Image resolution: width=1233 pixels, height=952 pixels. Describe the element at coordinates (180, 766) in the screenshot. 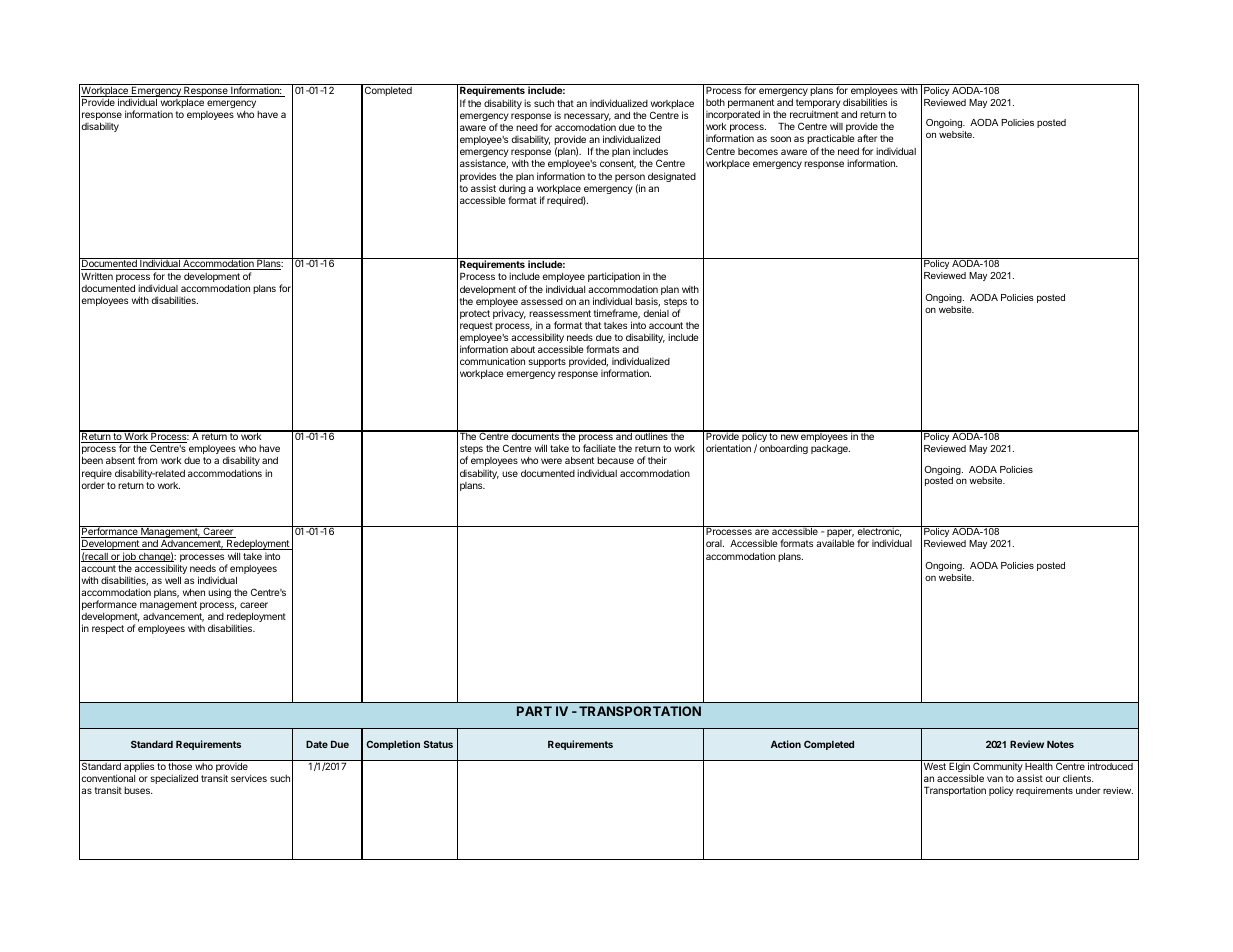

I see `those` at that location.
